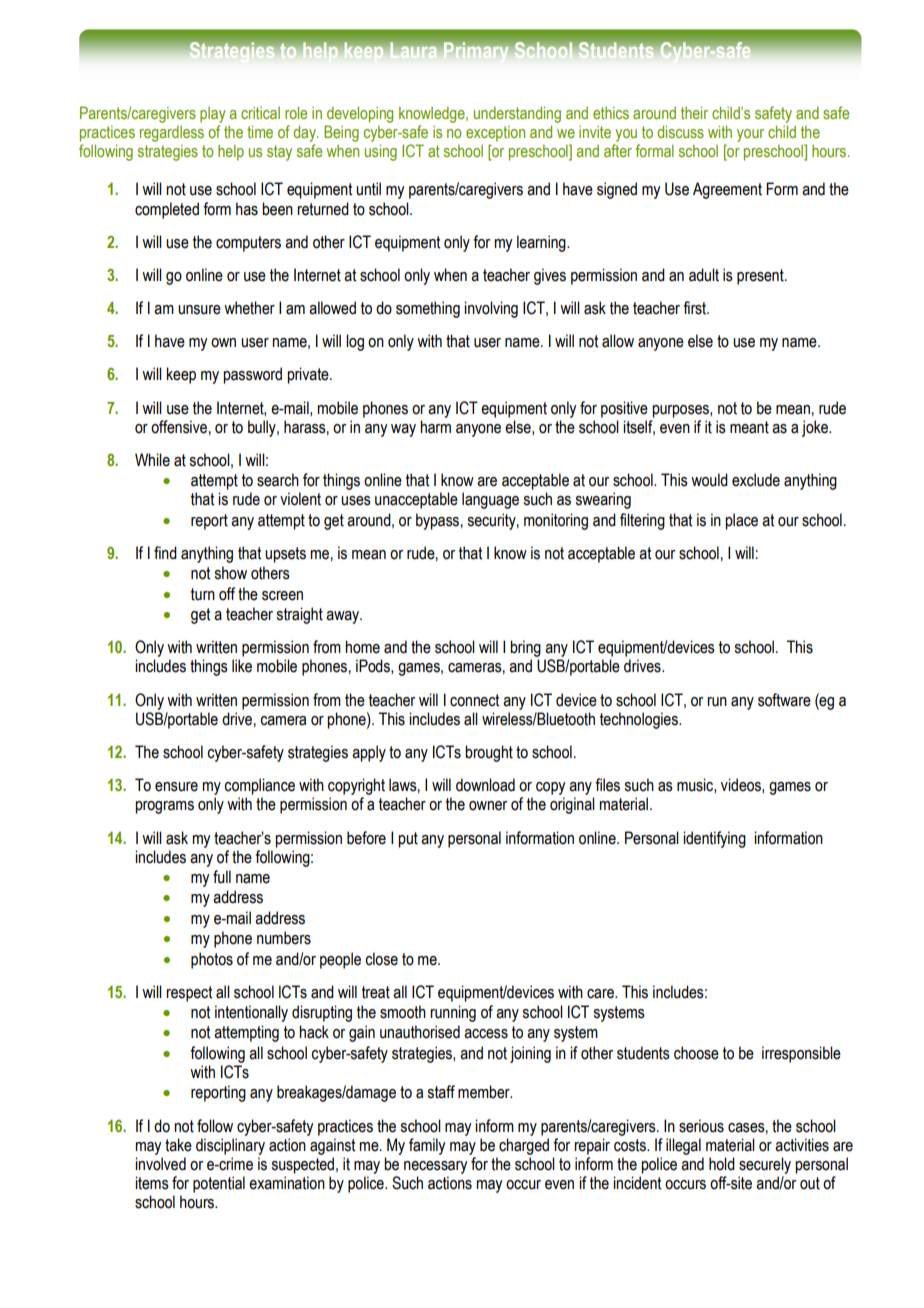  What do you see at coordinates (816, 428) in the screenshot?
I see `joke` at bounding box center [816, 428].
